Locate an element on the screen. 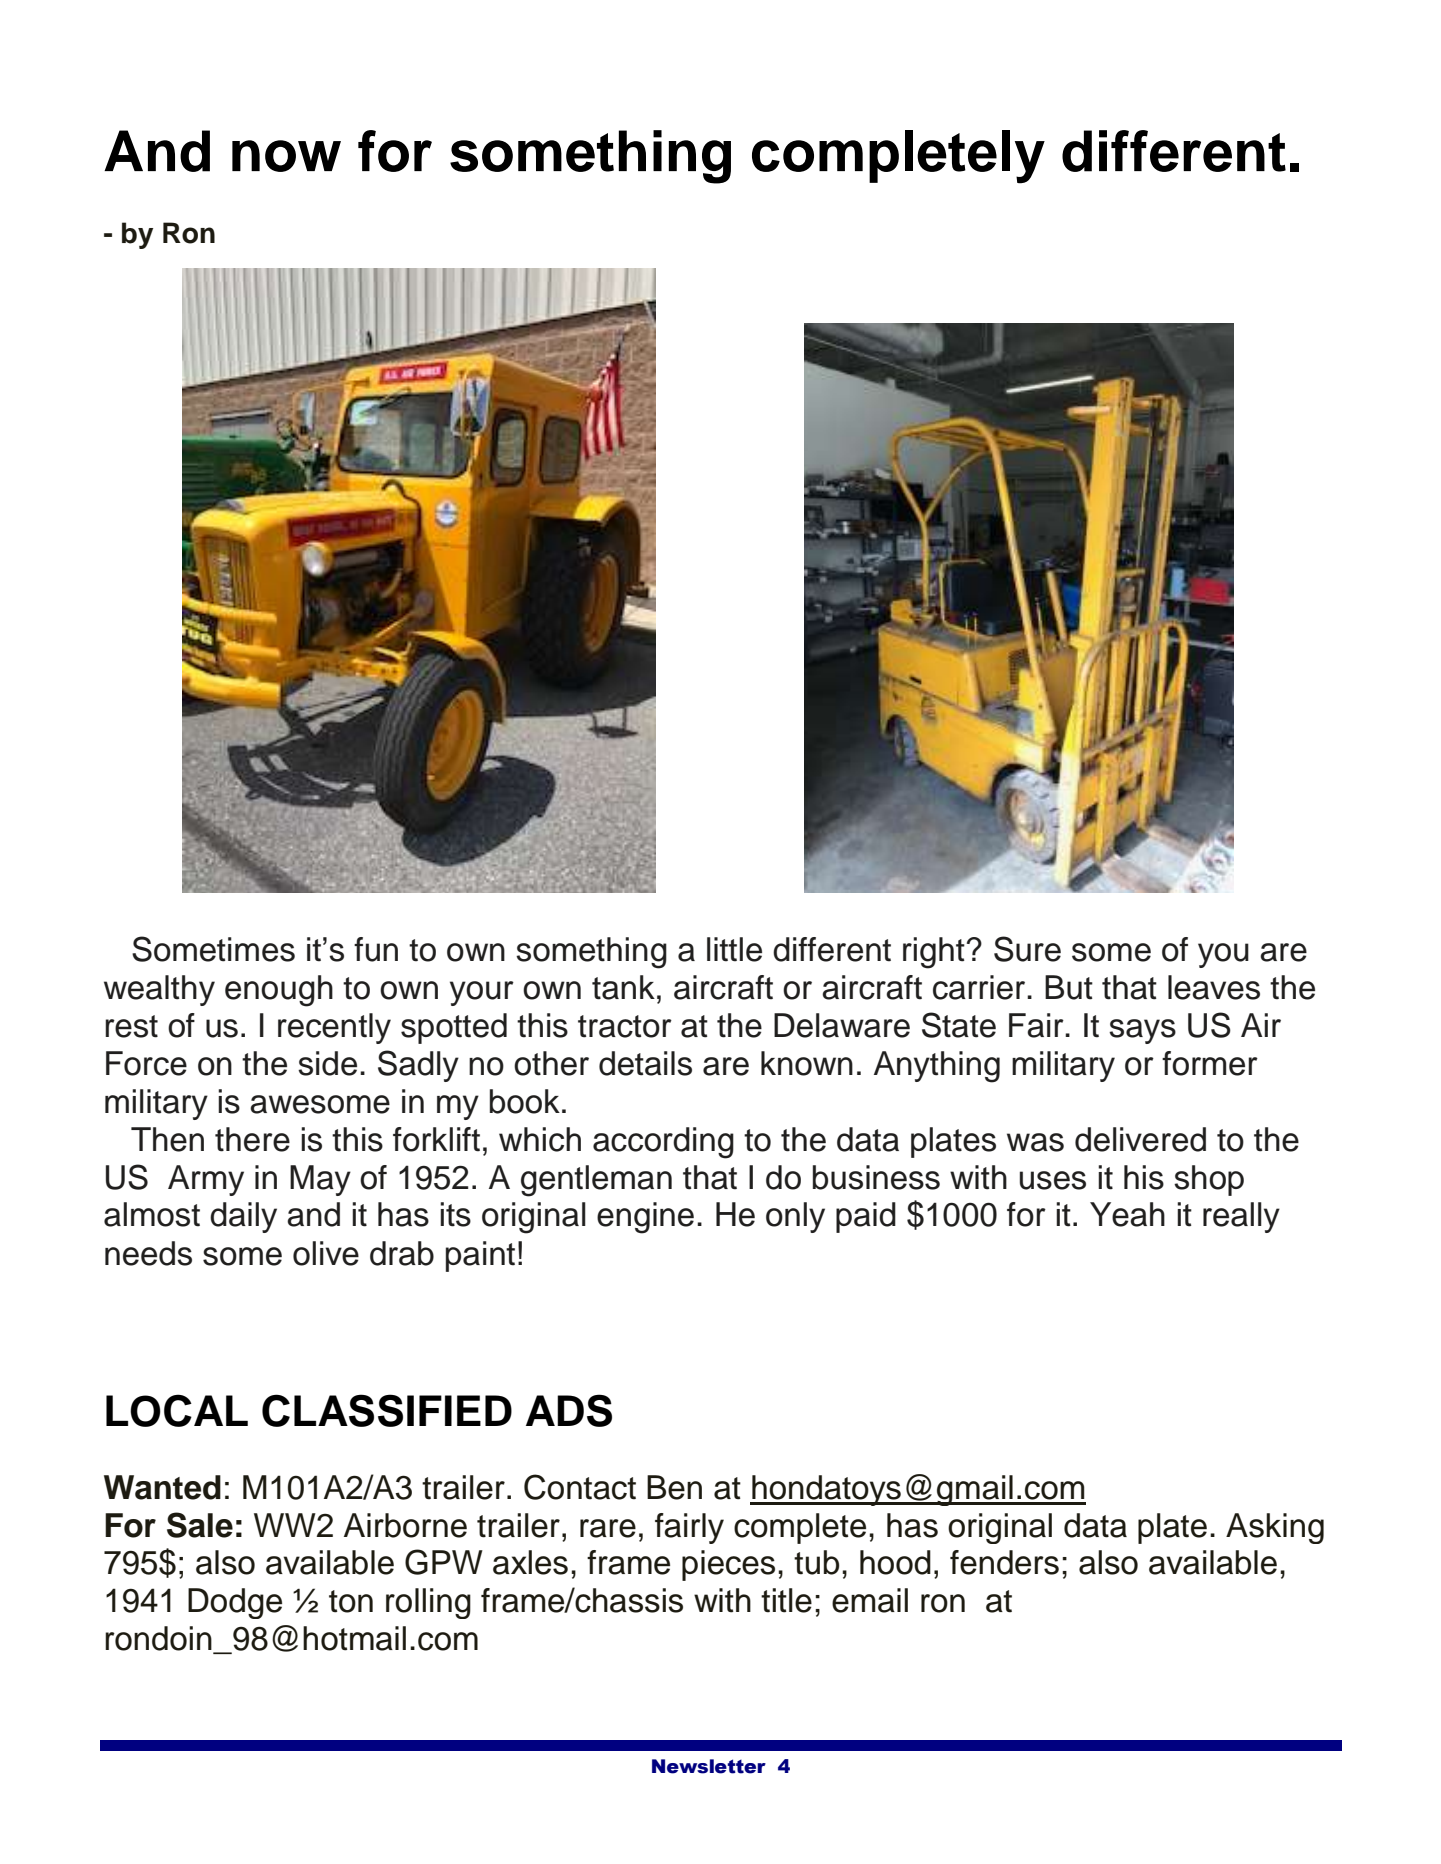  Newsletter is located at coordinates (709, 1766).
